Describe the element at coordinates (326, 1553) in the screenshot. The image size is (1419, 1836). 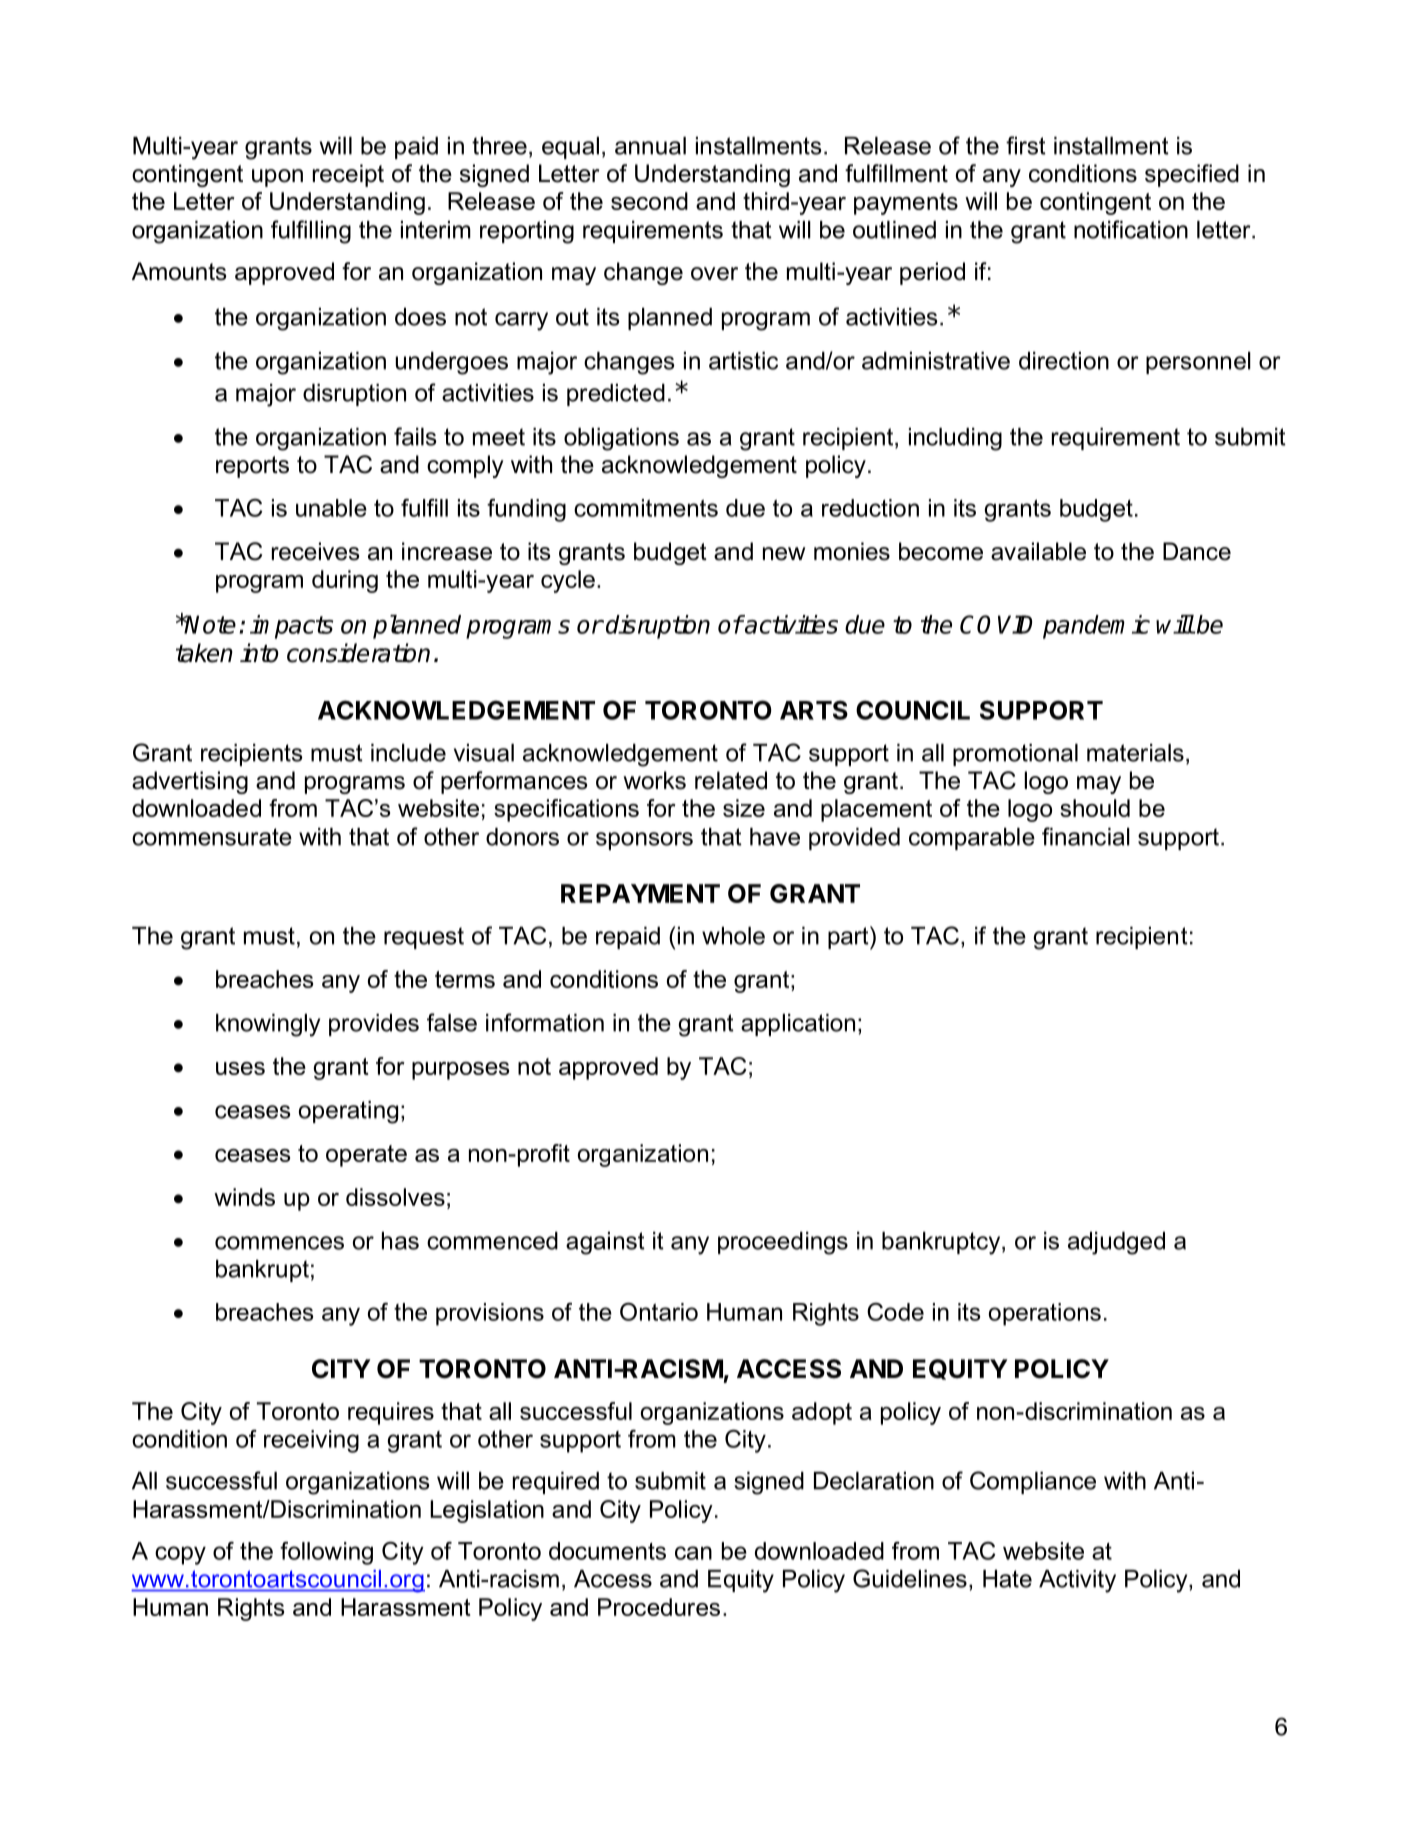
I see `following` at that location.
